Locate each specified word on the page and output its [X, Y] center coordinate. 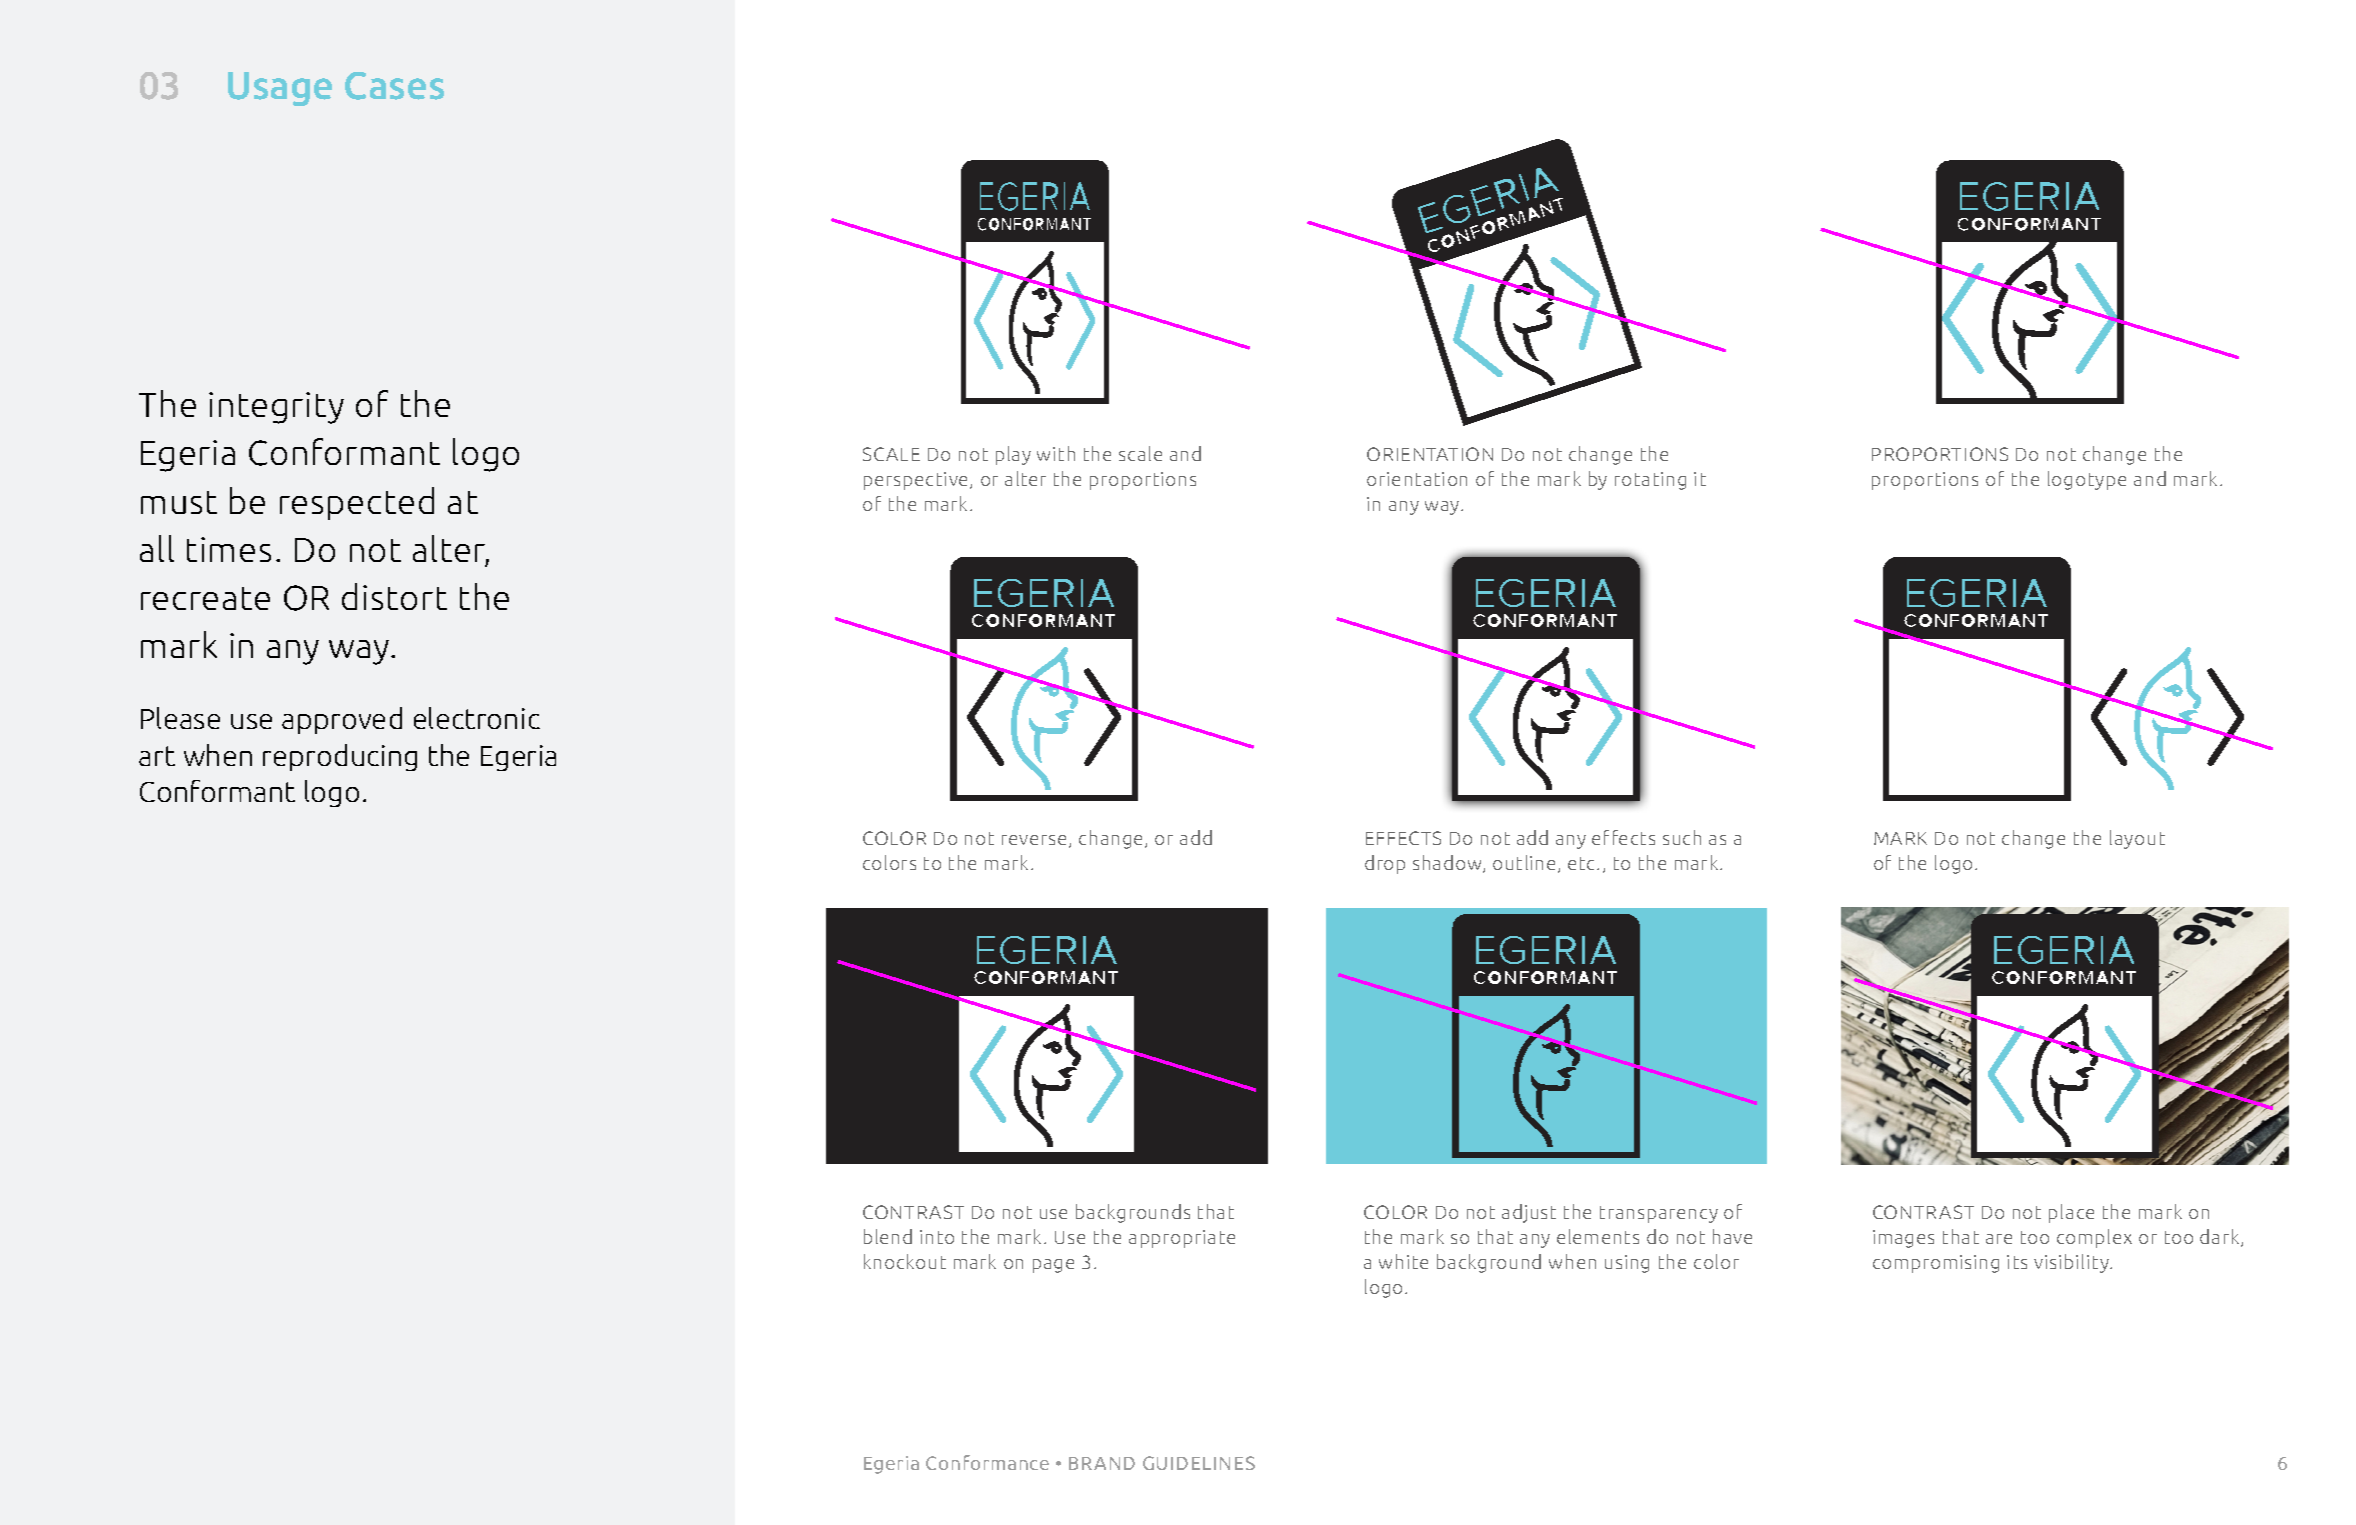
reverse [1036, 841]
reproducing [340, 757]
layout [2137, 839]
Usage [280, 89]
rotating [1650, 481]
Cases [394, 86]
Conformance [987, 1462]
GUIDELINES [1199, 1463]
